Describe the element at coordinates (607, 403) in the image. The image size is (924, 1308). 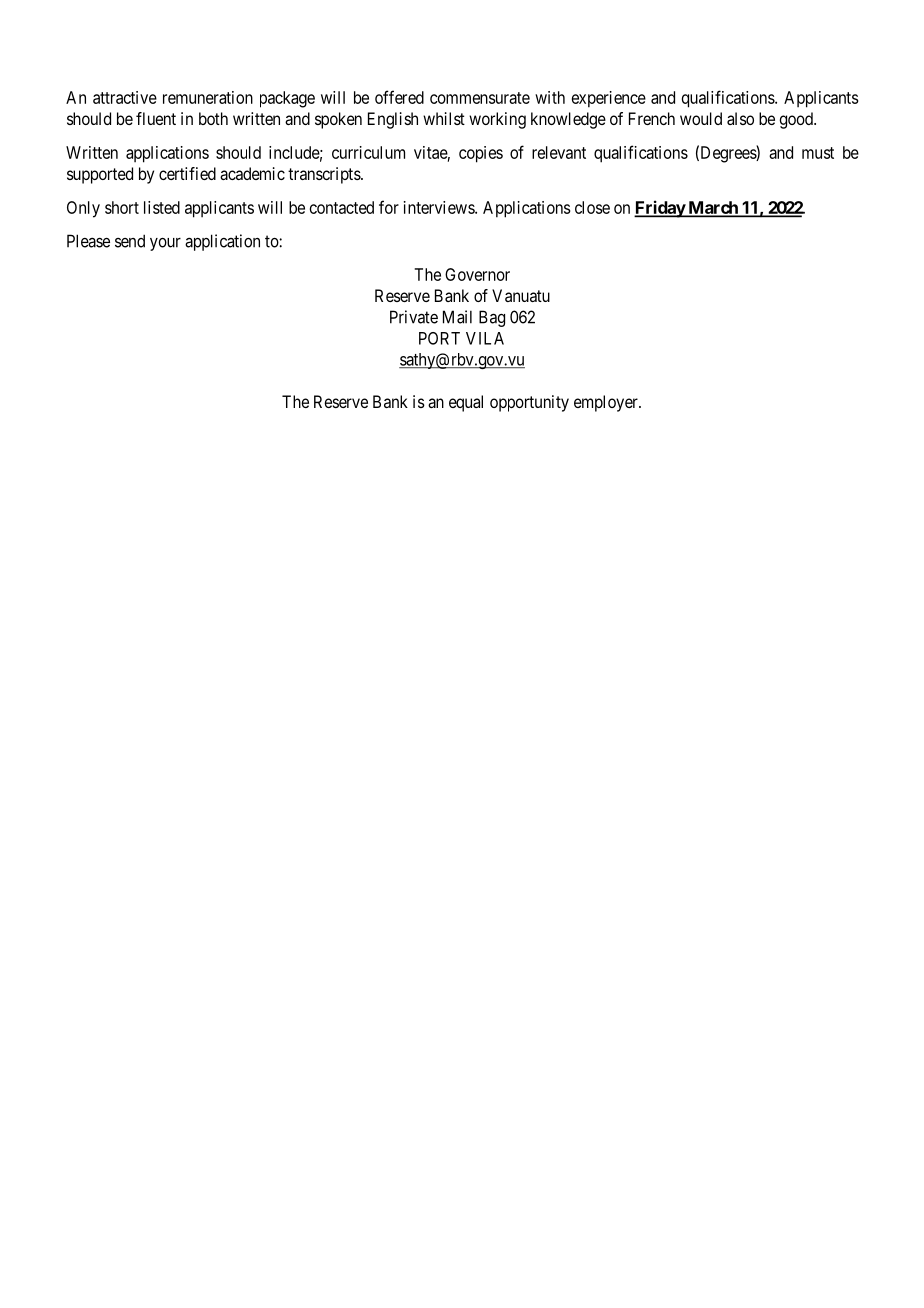
I see `employer` at that location.
